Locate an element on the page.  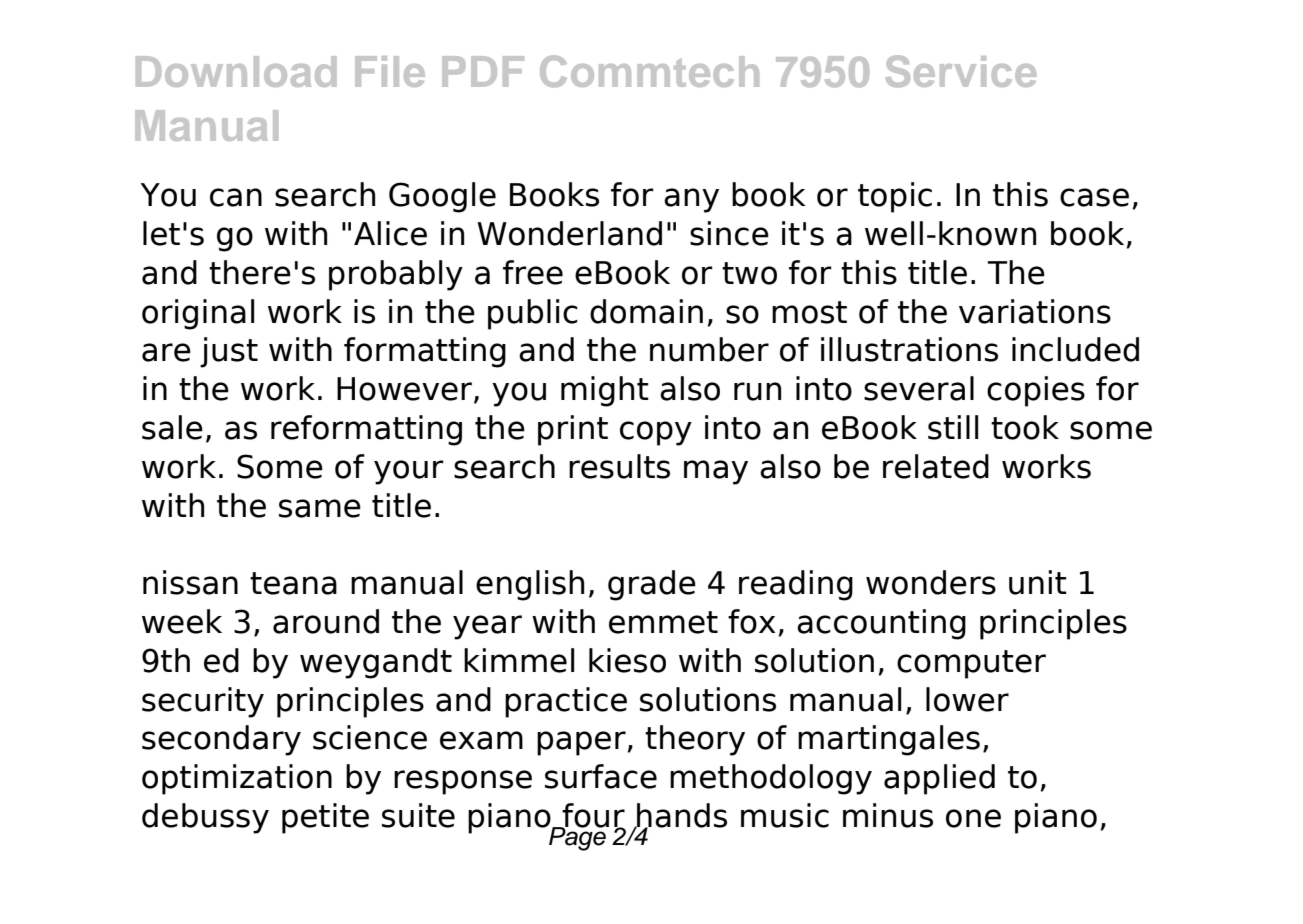
Download is located at coordinates (236, 71).
